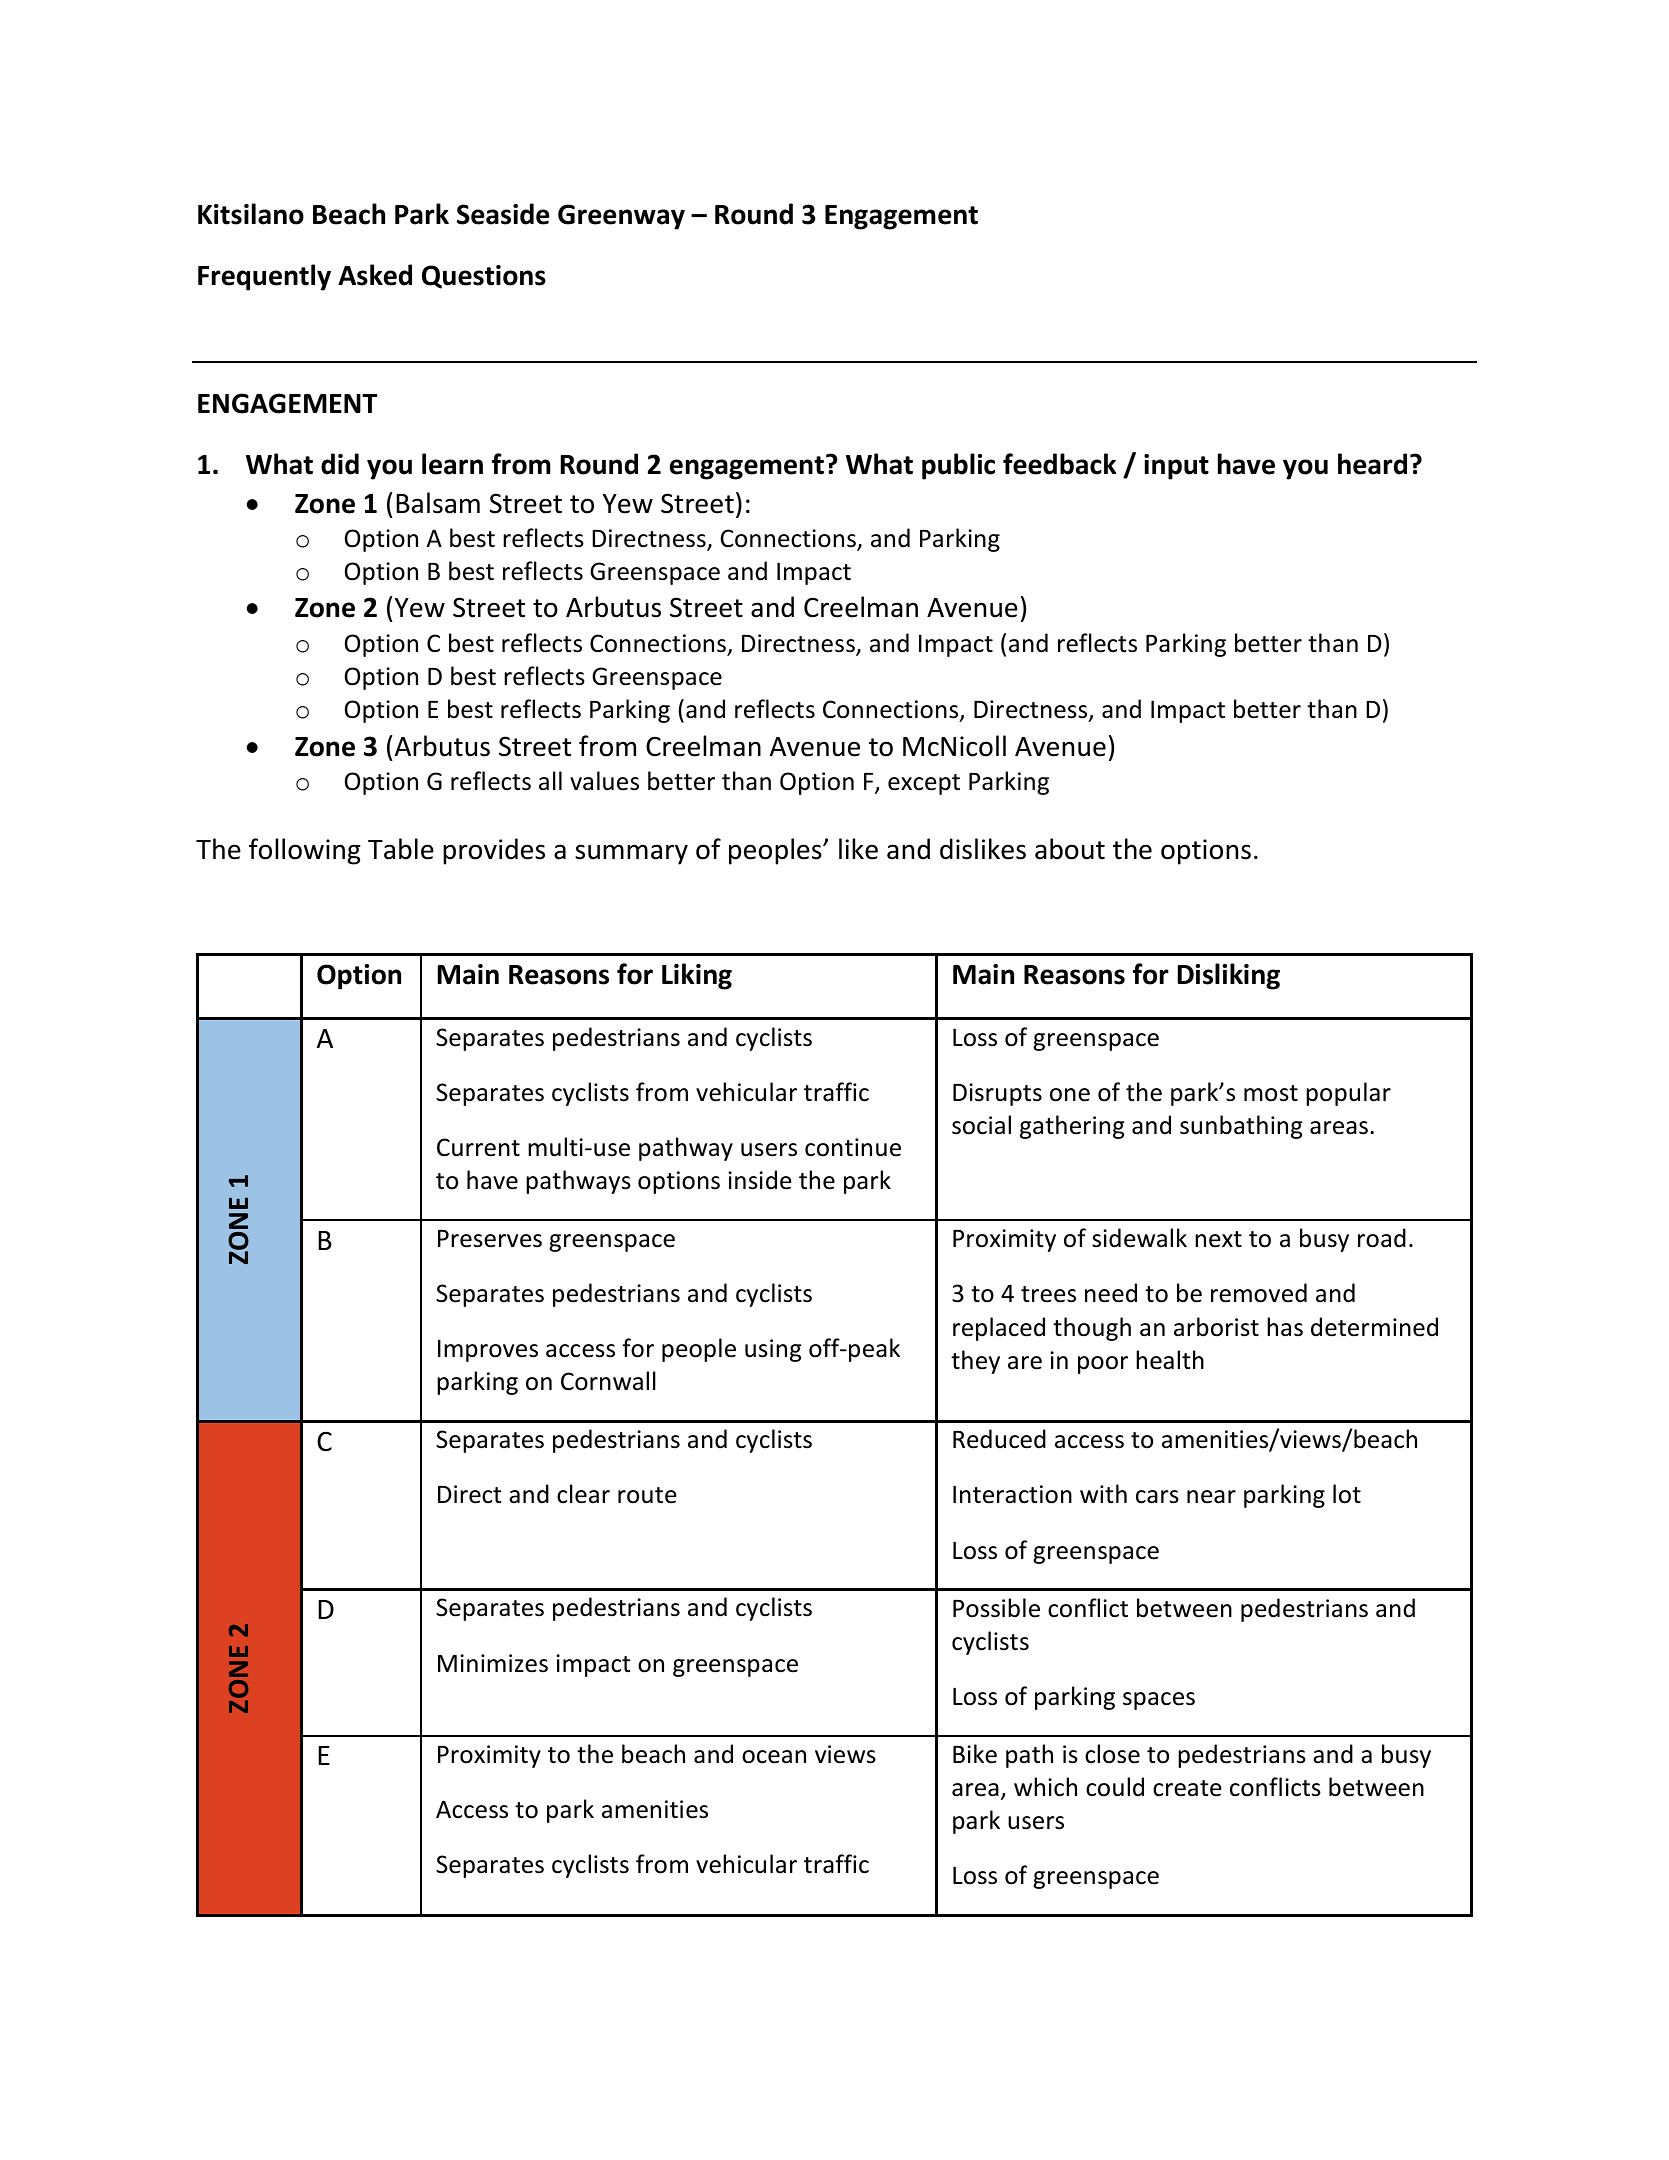 The width and height of the document is (1669, 2160). Describe the element at coordinates (375, 275) in the document. I see `Asked` at that location.
